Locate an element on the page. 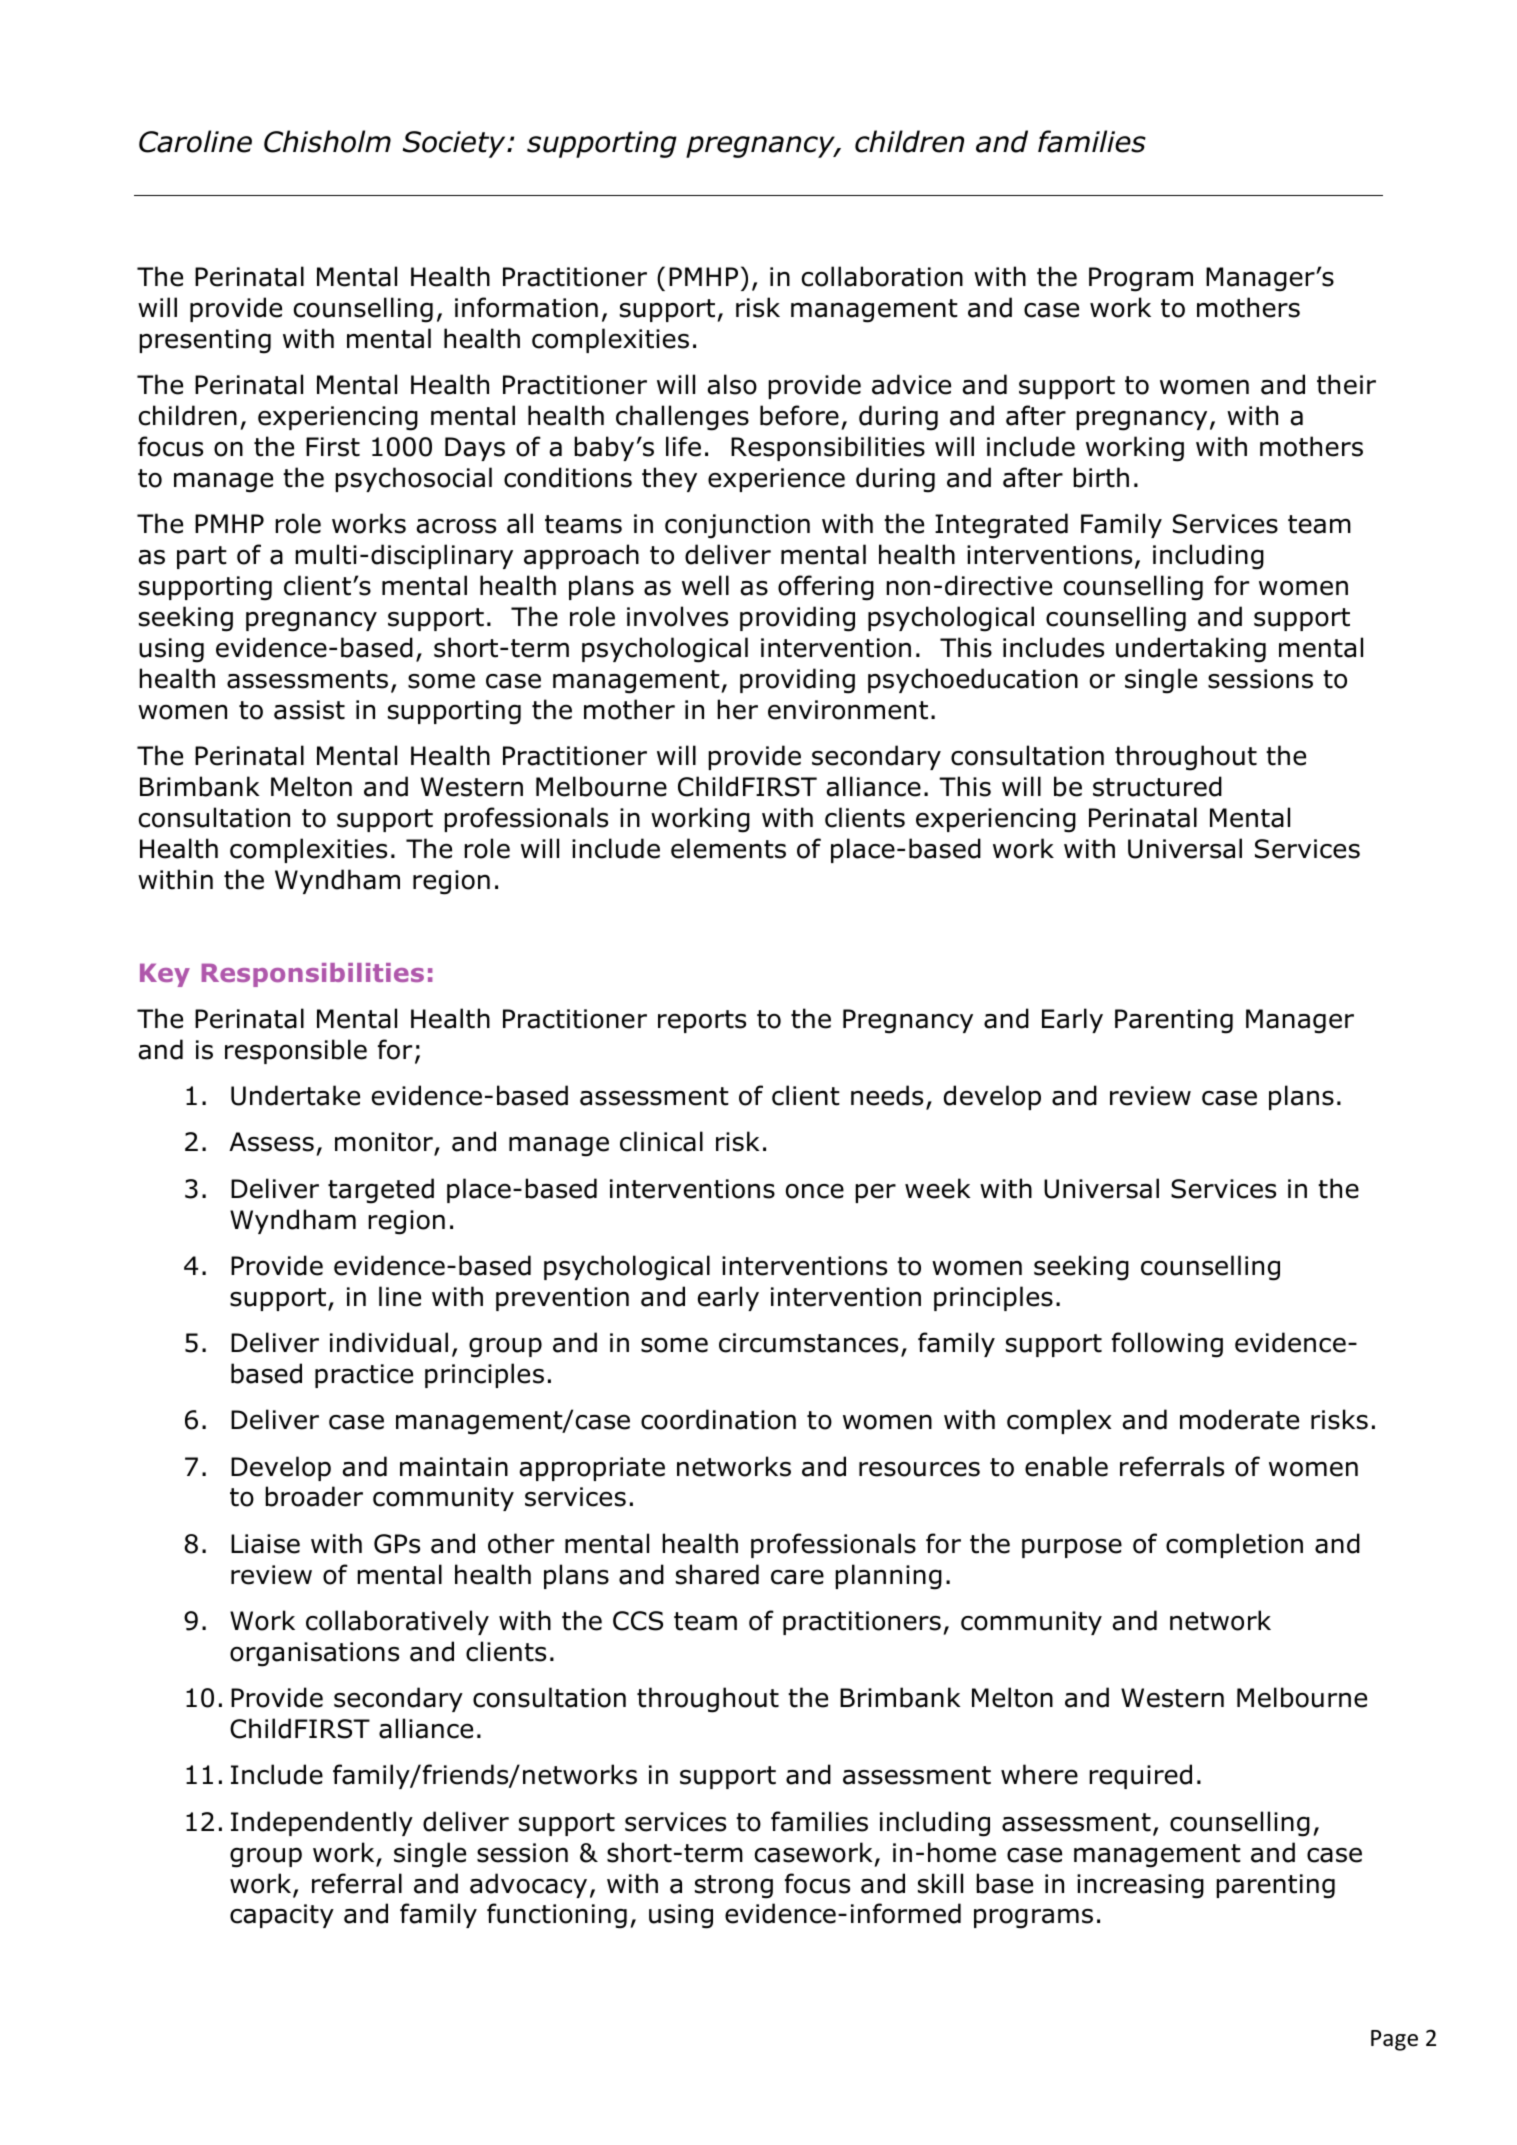  Chisholm is located at coordinates (327, 141).
